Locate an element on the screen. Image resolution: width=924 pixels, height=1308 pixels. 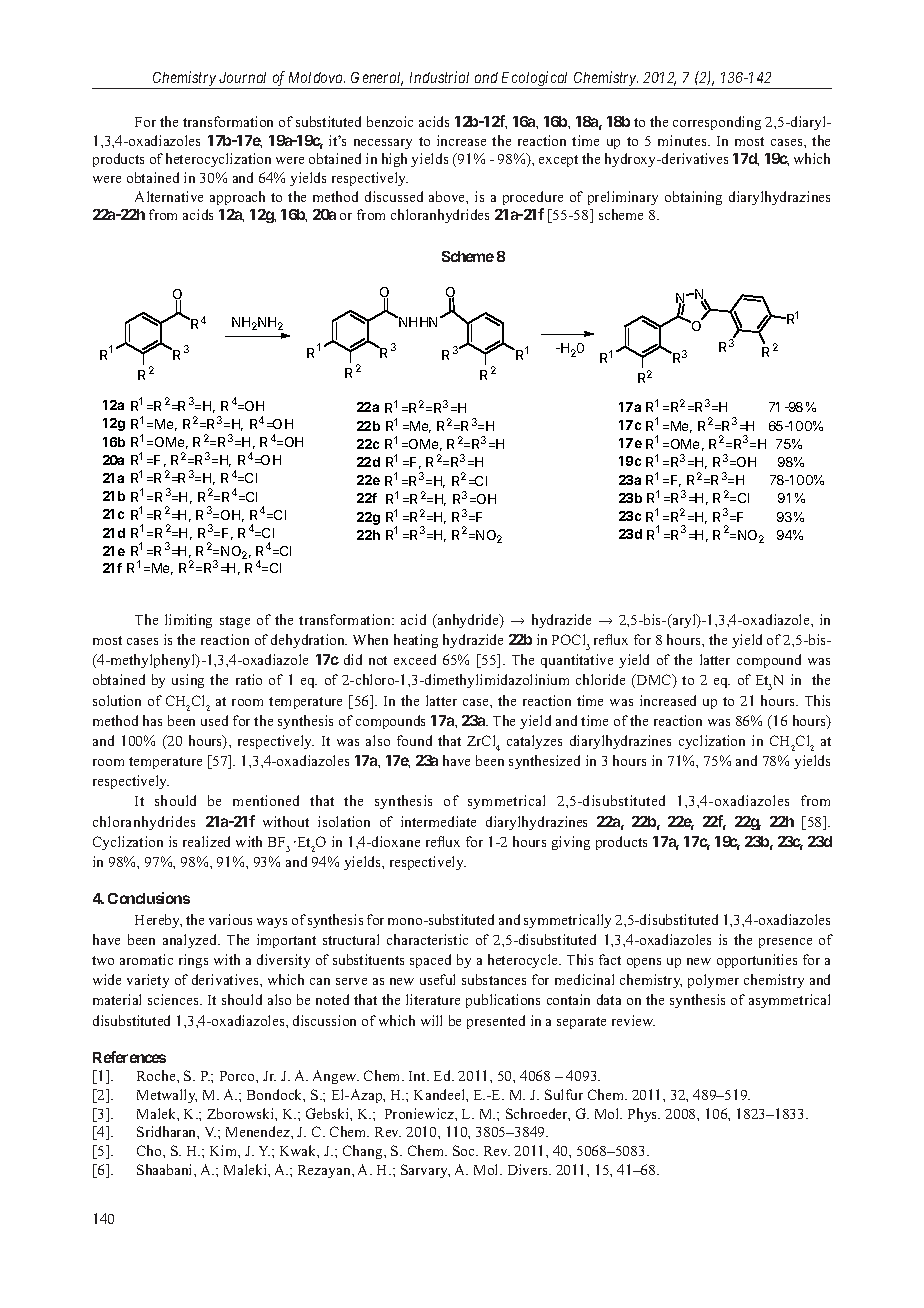
limiting is located at coordinates (188, 621).
